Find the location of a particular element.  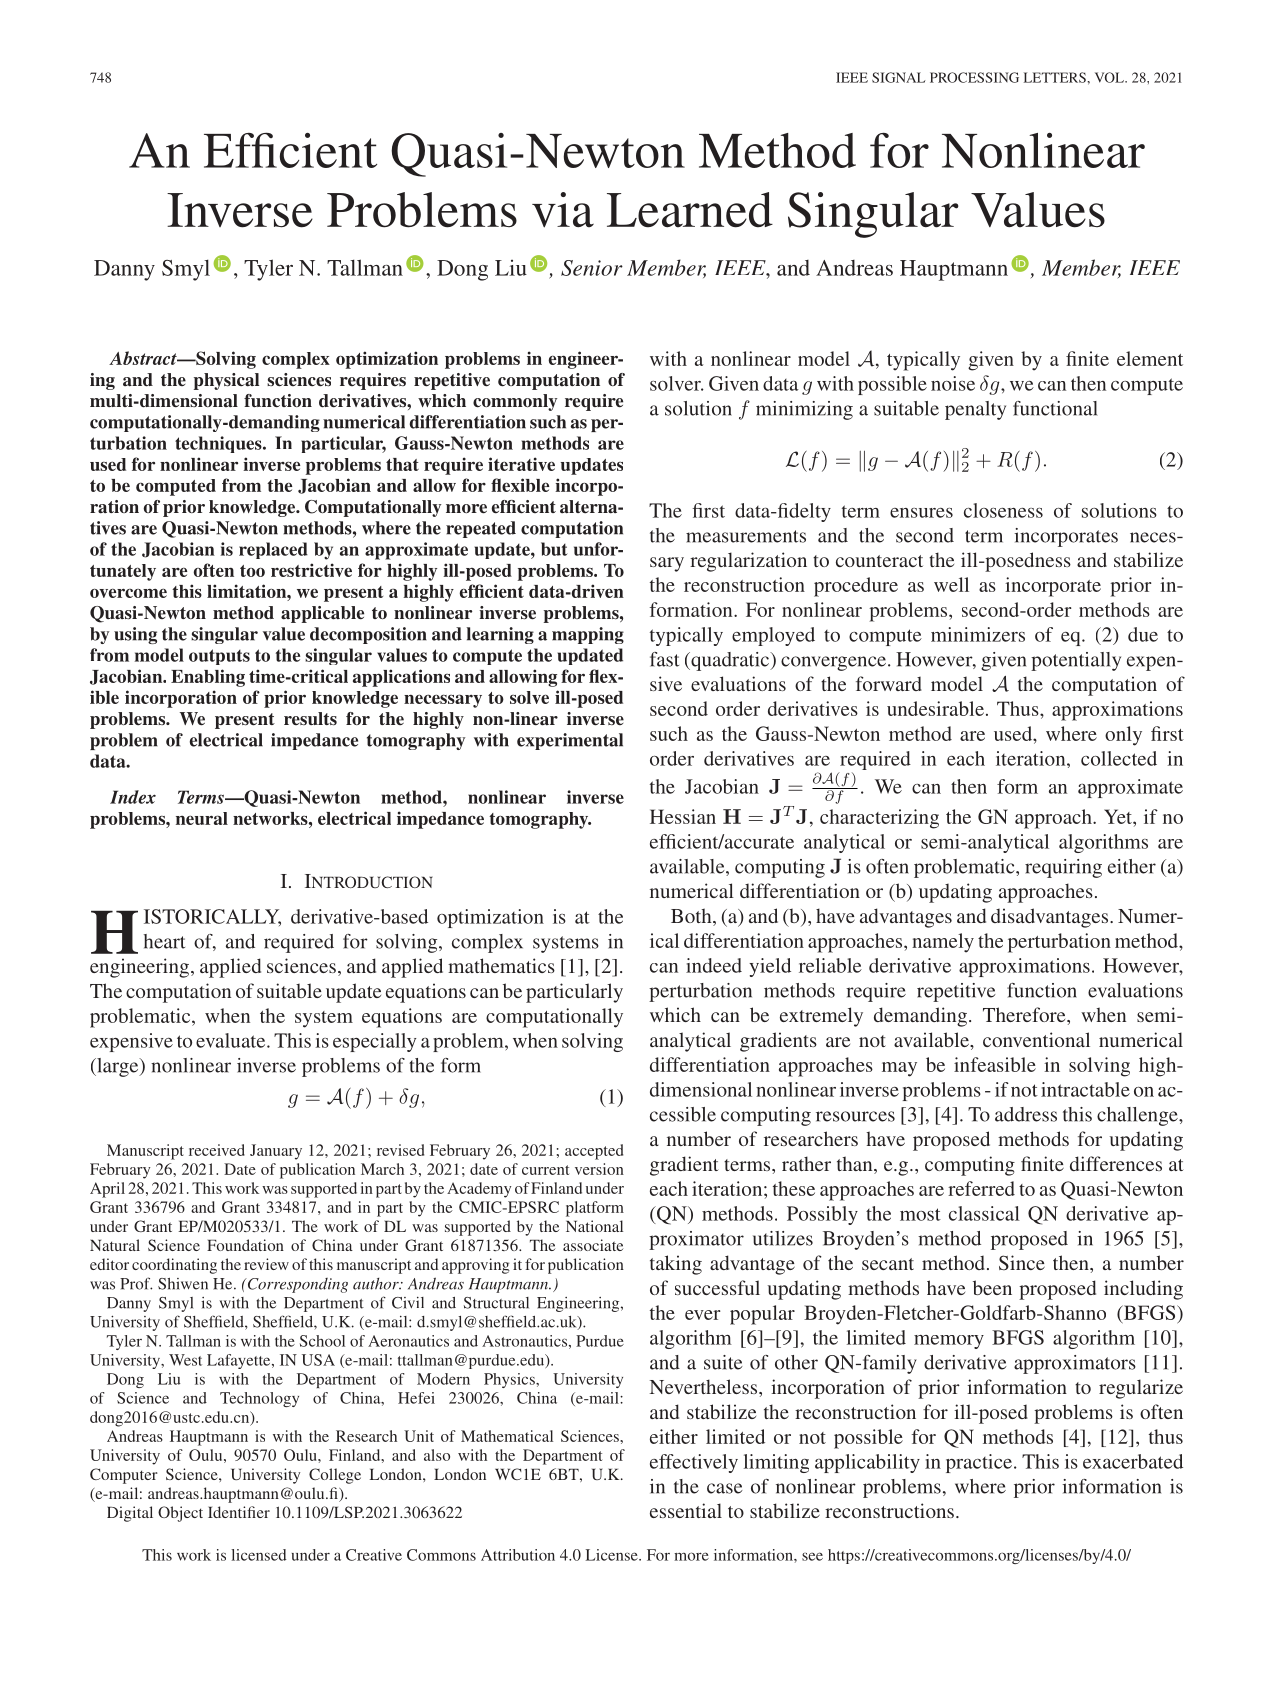

too is located at coordinates (252, 571).
